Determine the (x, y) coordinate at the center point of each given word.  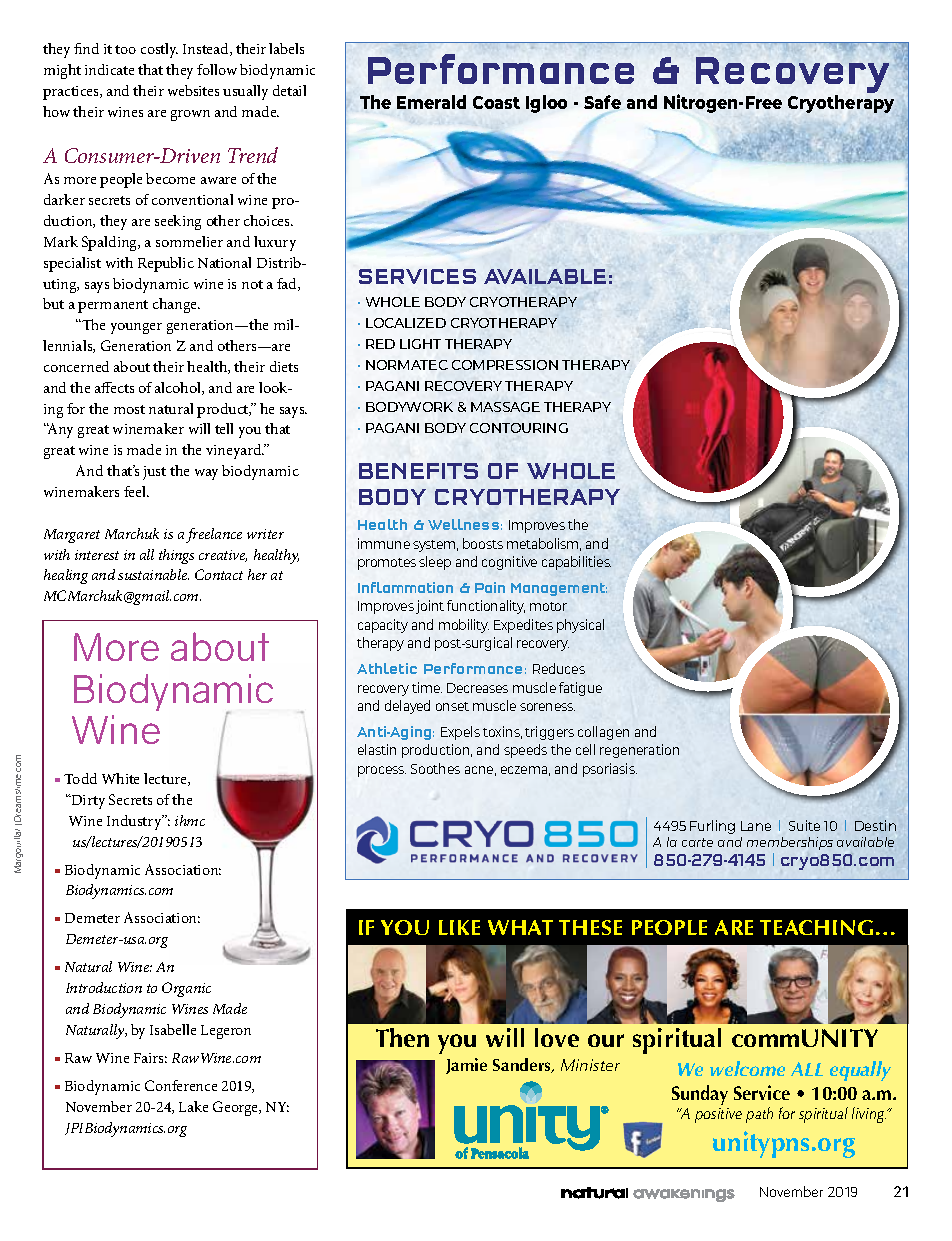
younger (136, 328)
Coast (496, 102)
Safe (602, 102)
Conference (181, 1085)
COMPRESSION (505, 365)
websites (193, 90)
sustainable (153, 574)
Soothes (435, 768)
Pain (490, 587)
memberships (790, 843)
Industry (135, 822)
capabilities (576, 563)
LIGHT (420, 344)
